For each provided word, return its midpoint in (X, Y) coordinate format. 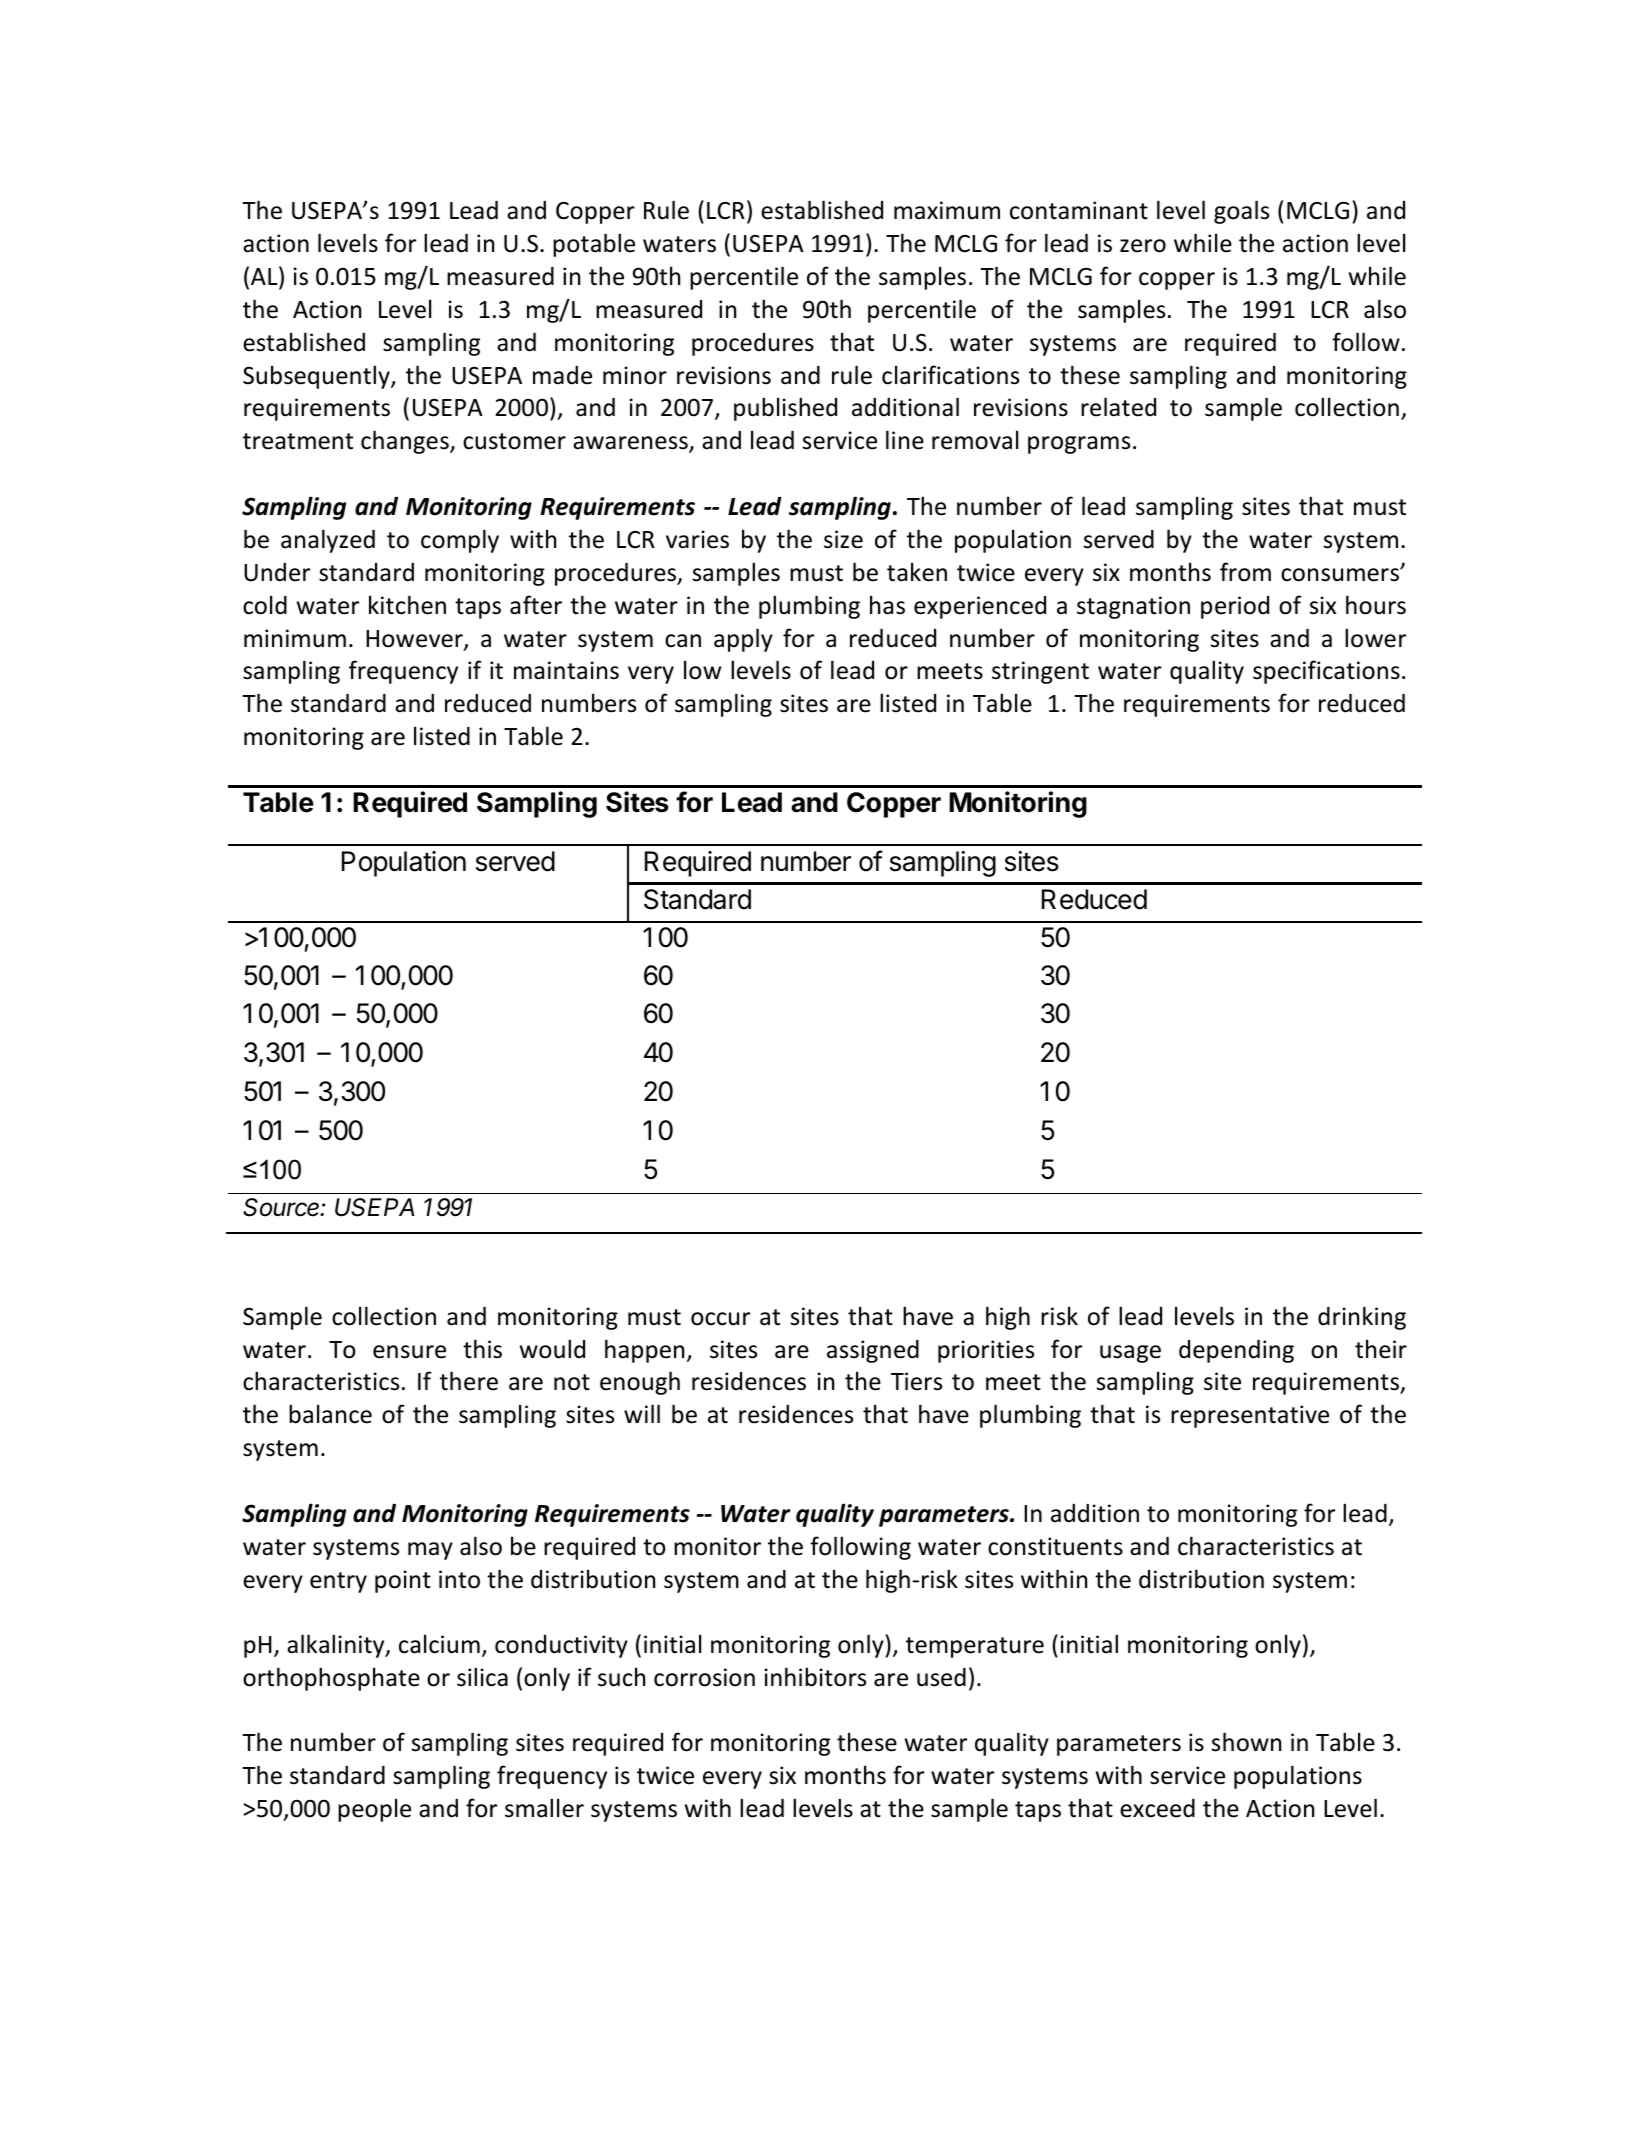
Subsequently (317, 377)
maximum (947, 210)
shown (1246, 1742)
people (374, 1810)
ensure (409, 1352)
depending (1236, 1351)
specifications (1326, 672)
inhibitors (815, 1677)
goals (1241, 212)
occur (720, 1319)
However (415, 640)
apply (743, 640)
